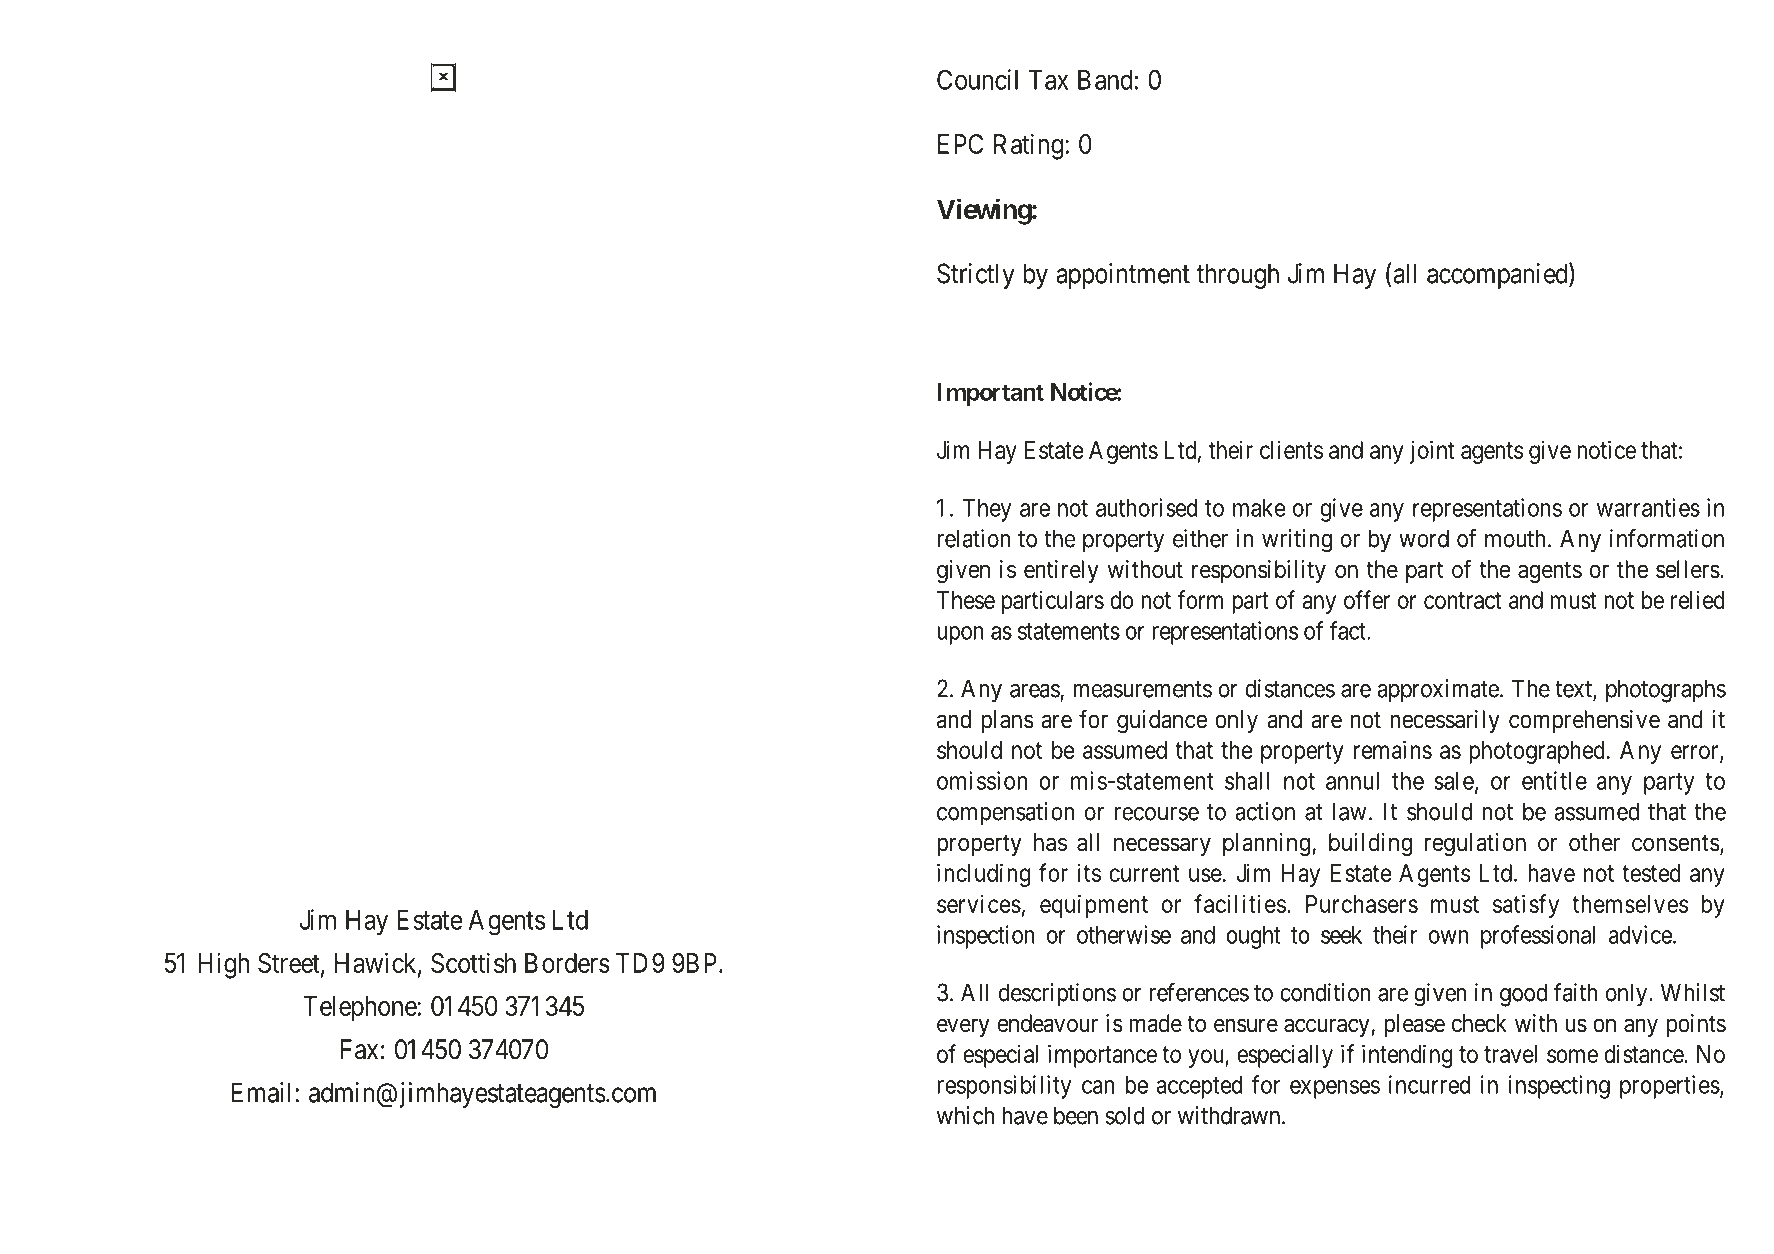 The width and height of the screenshot is (1774, 1254). I want to click on joint, so click(1432, 452).
